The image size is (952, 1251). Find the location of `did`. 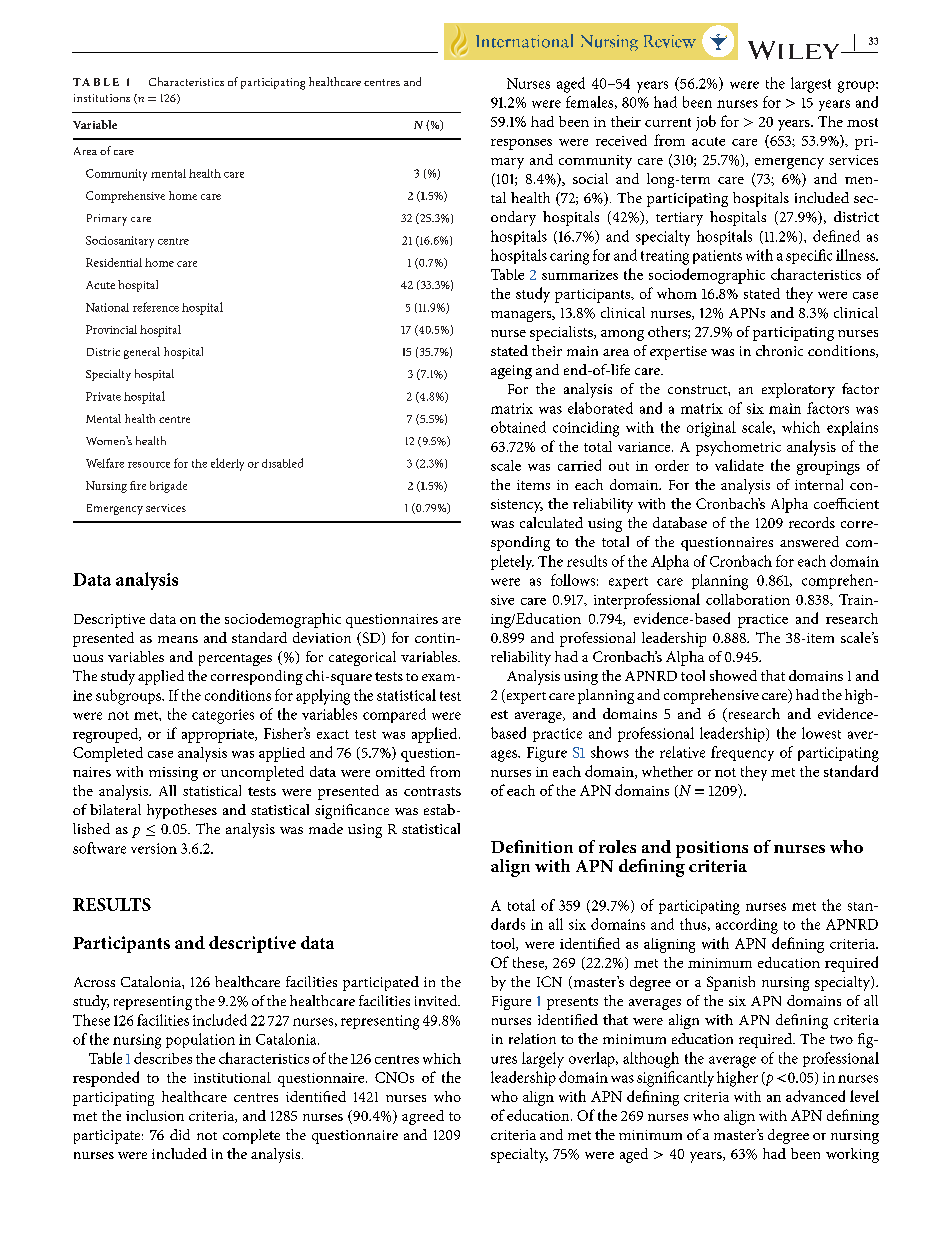

did is located at coordinates (180, 1134).
